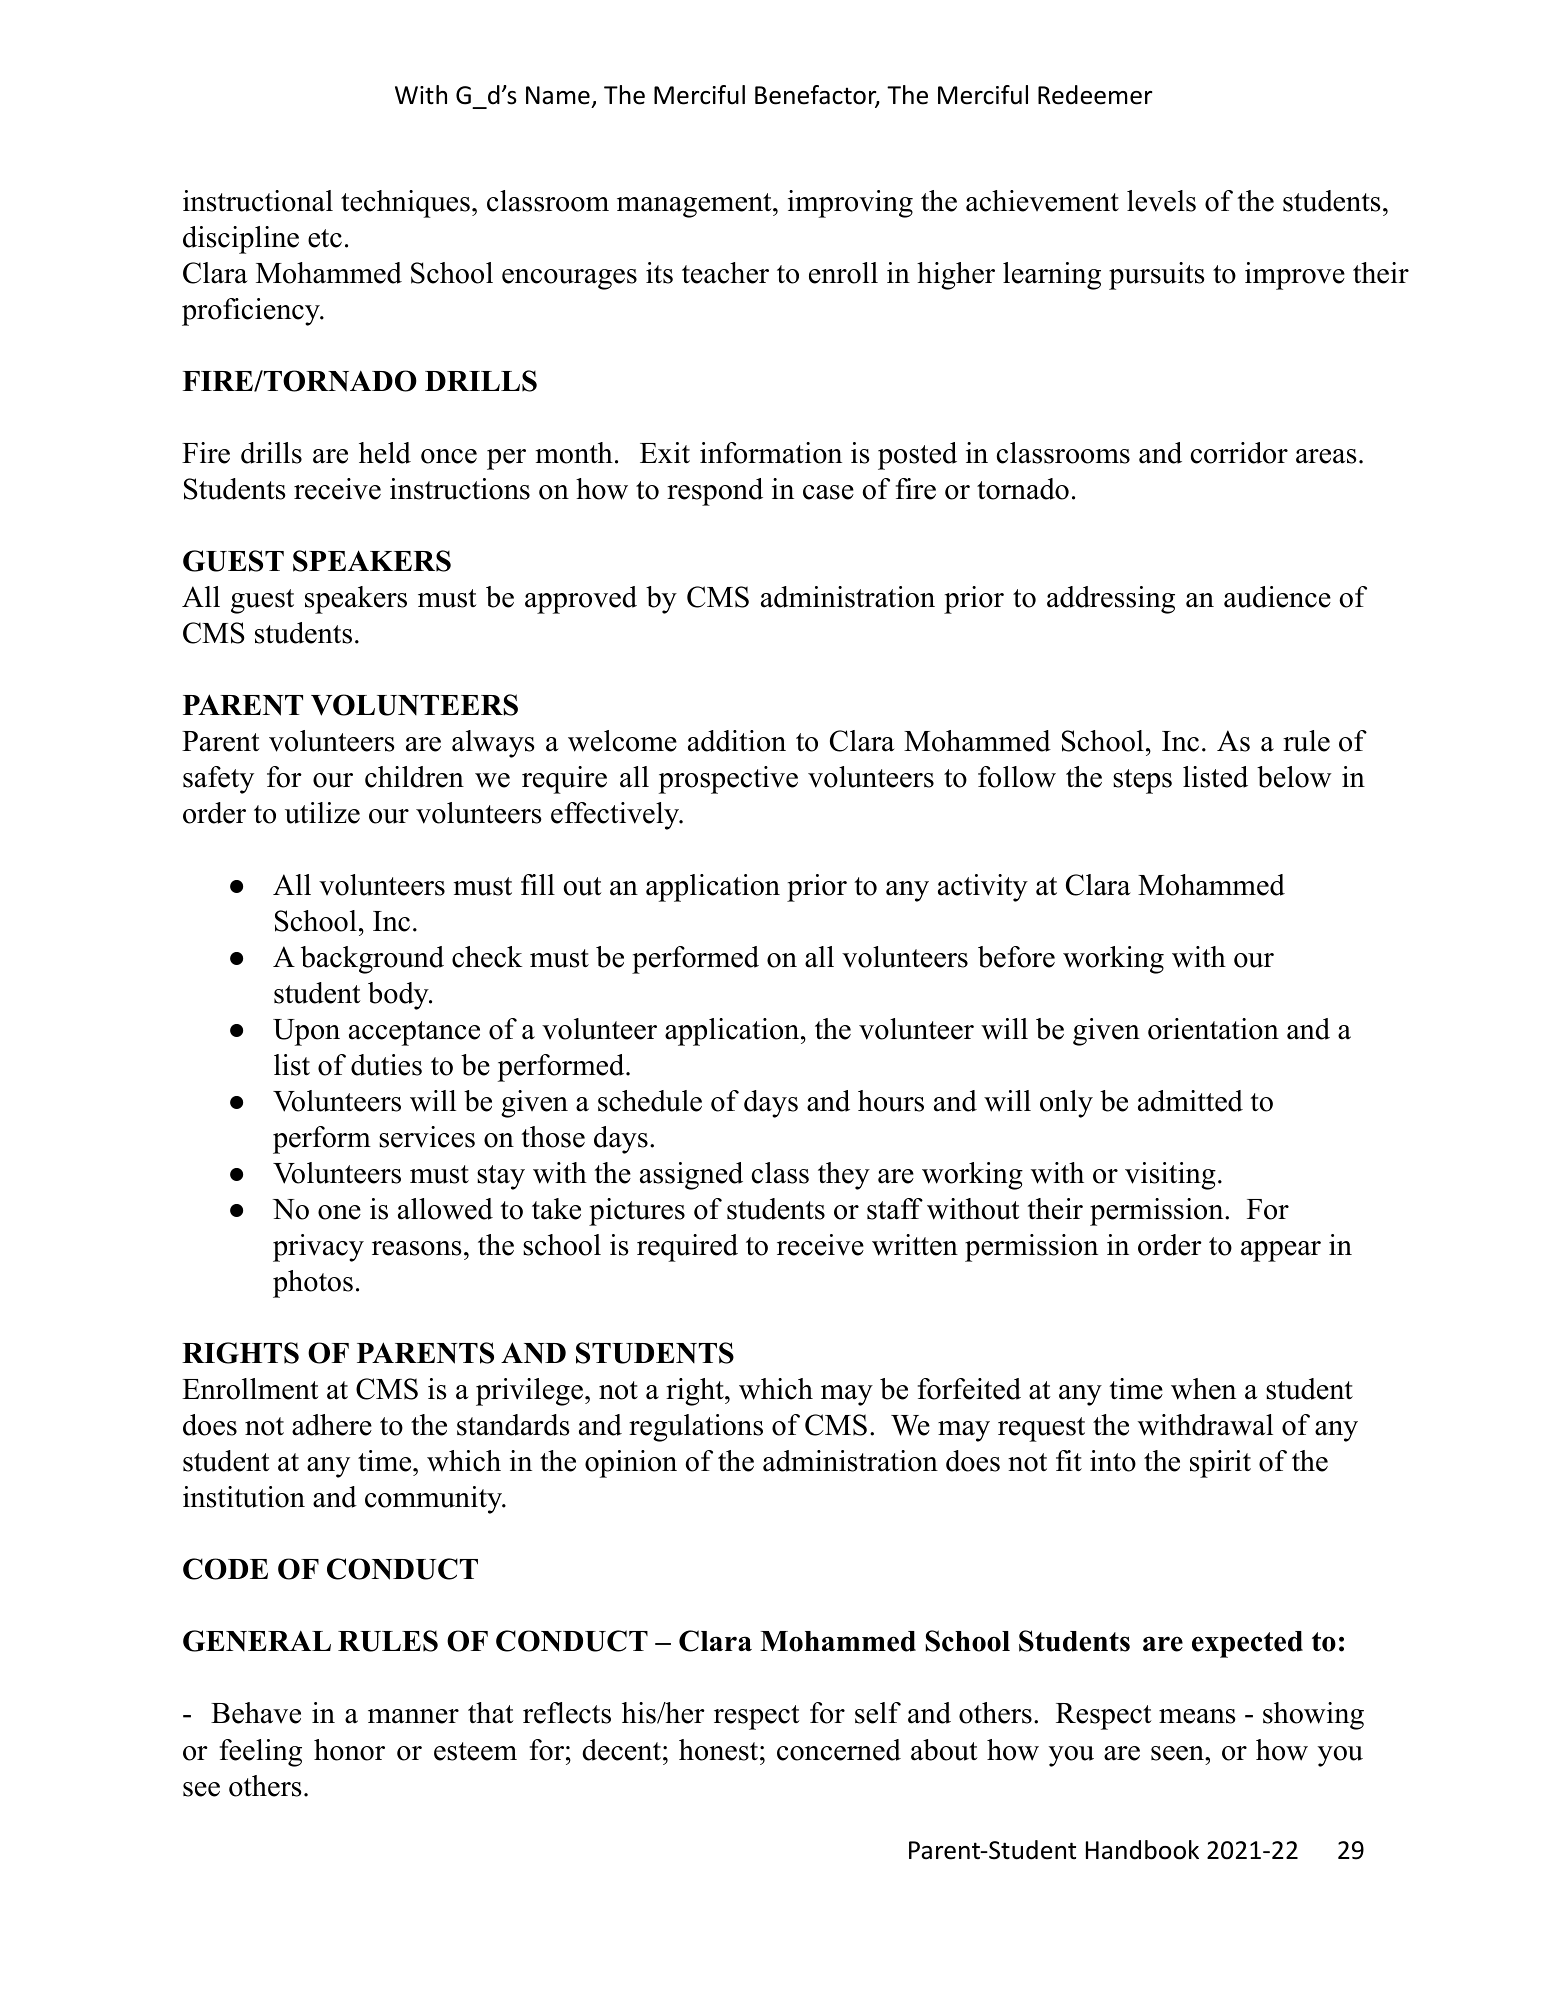  I want to click on appear, so click(1281, 1251).
